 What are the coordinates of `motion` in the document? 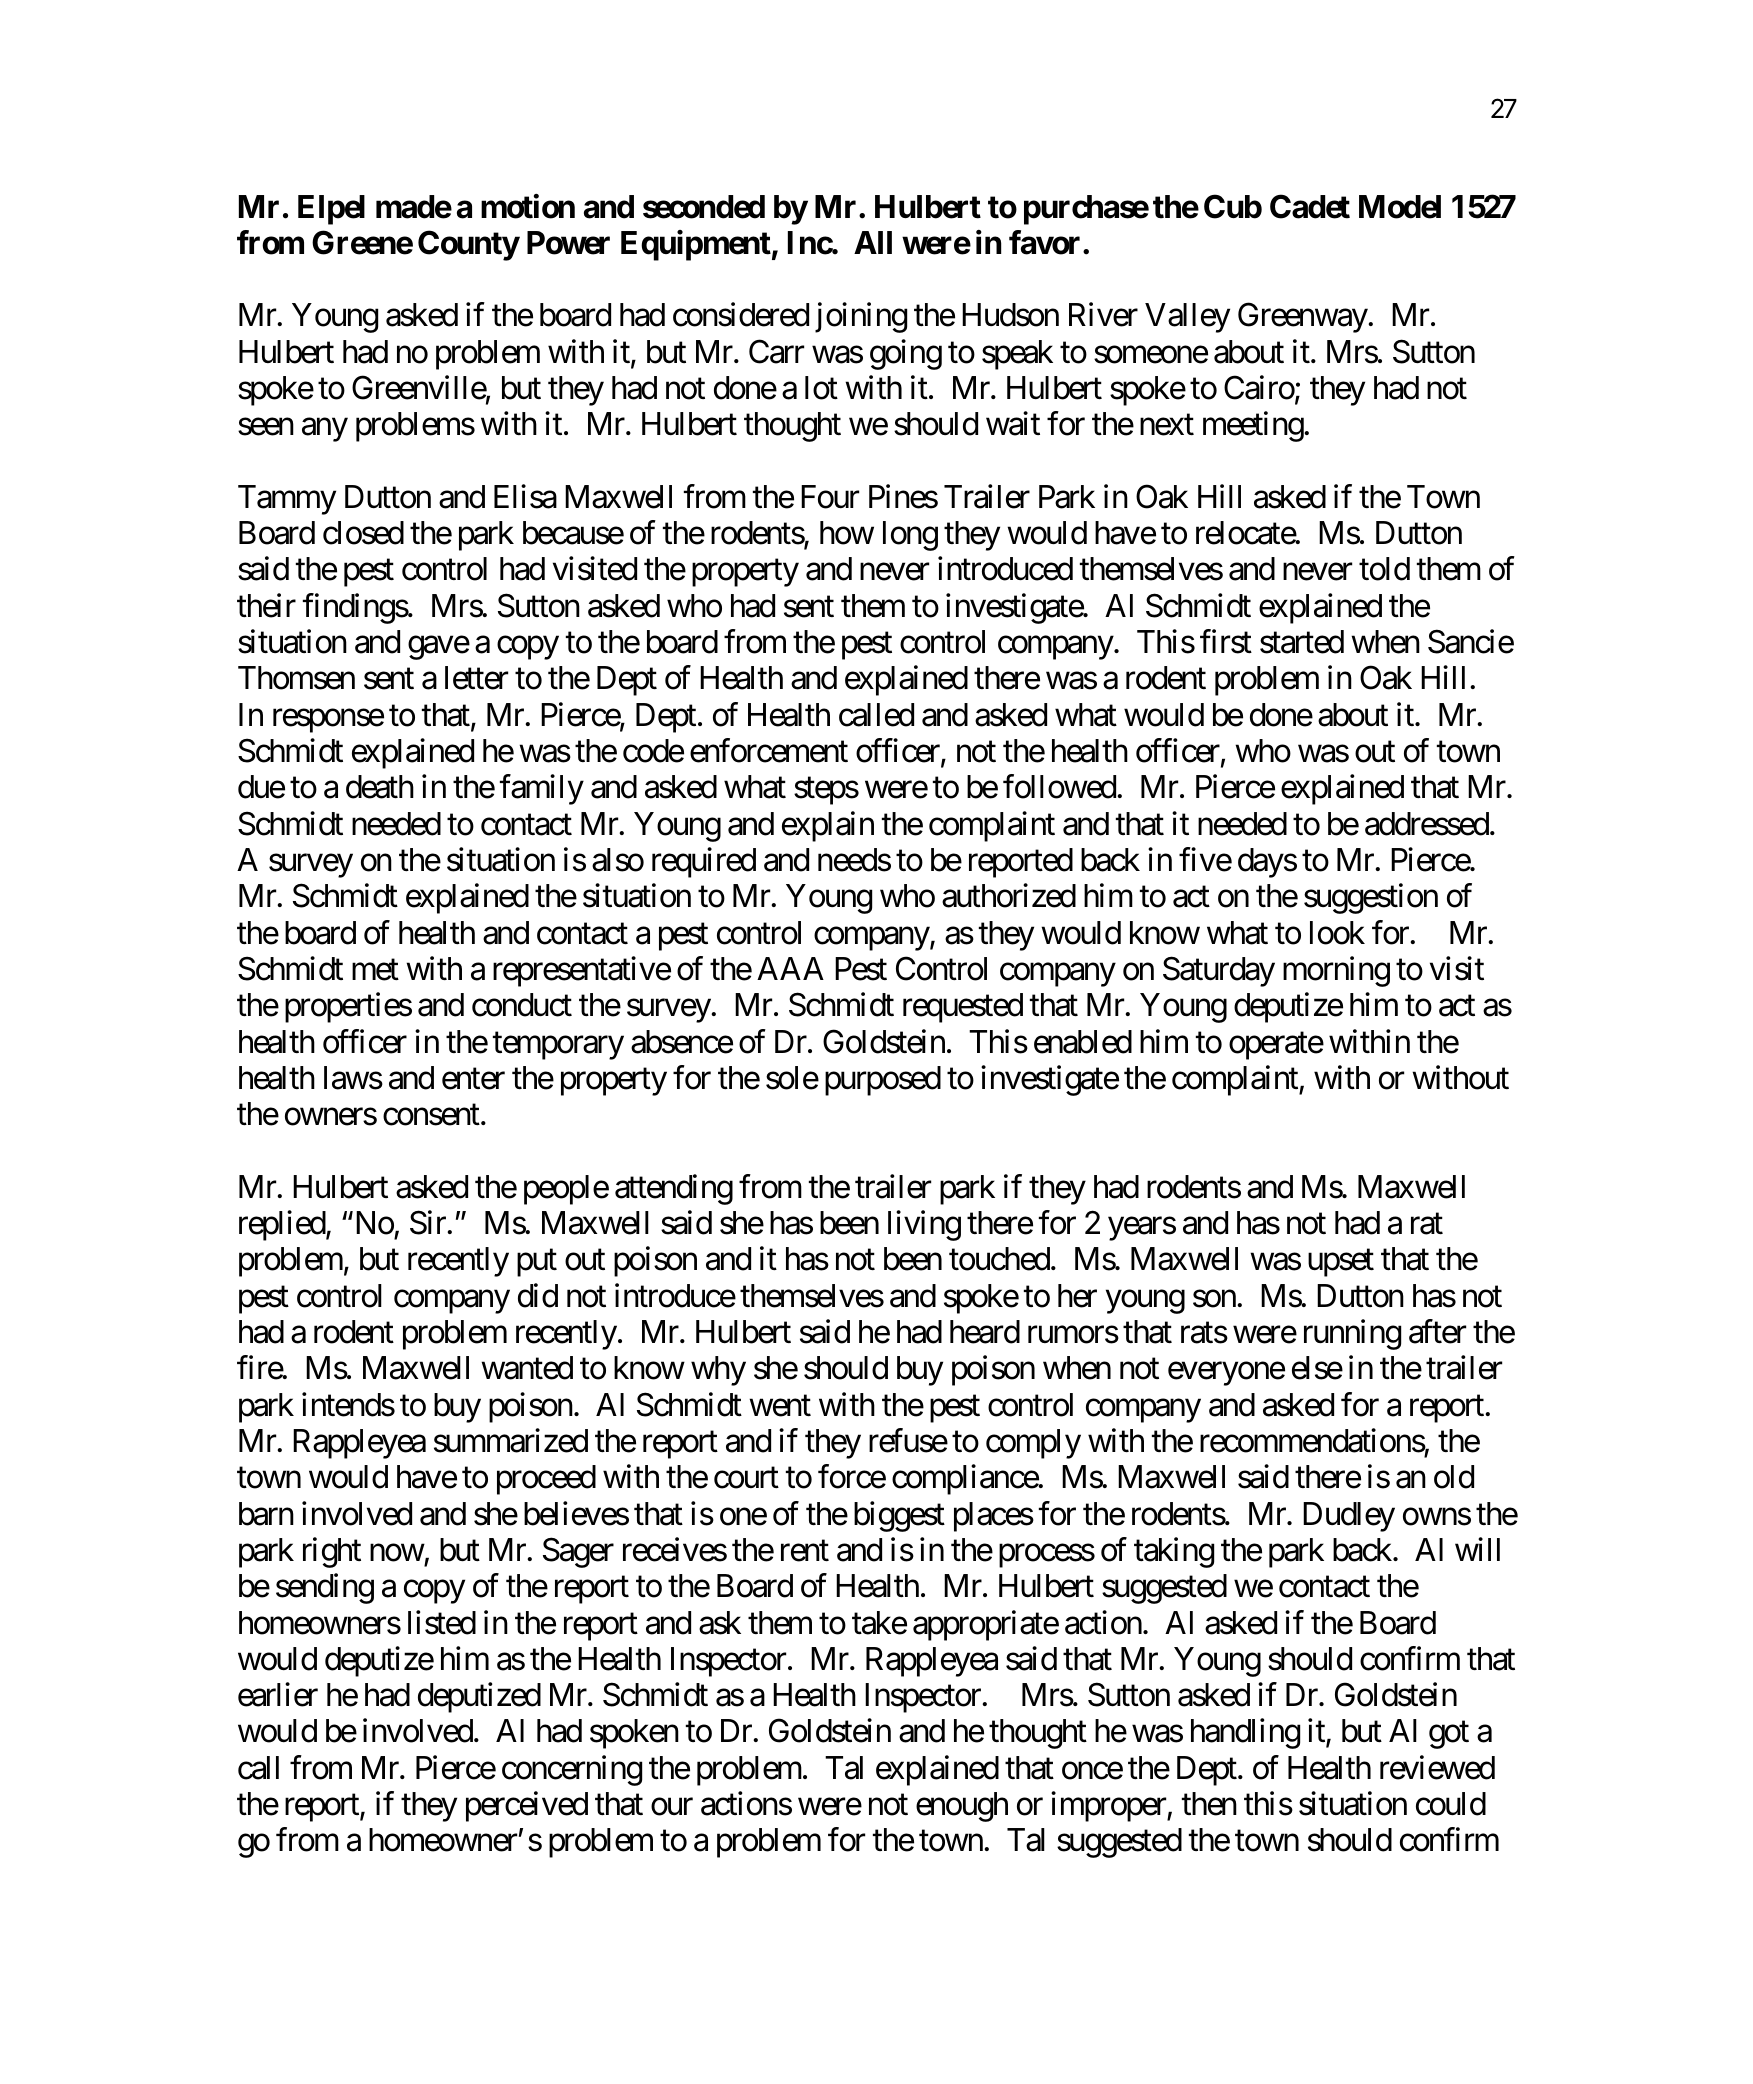 It's located at (528, 206).
